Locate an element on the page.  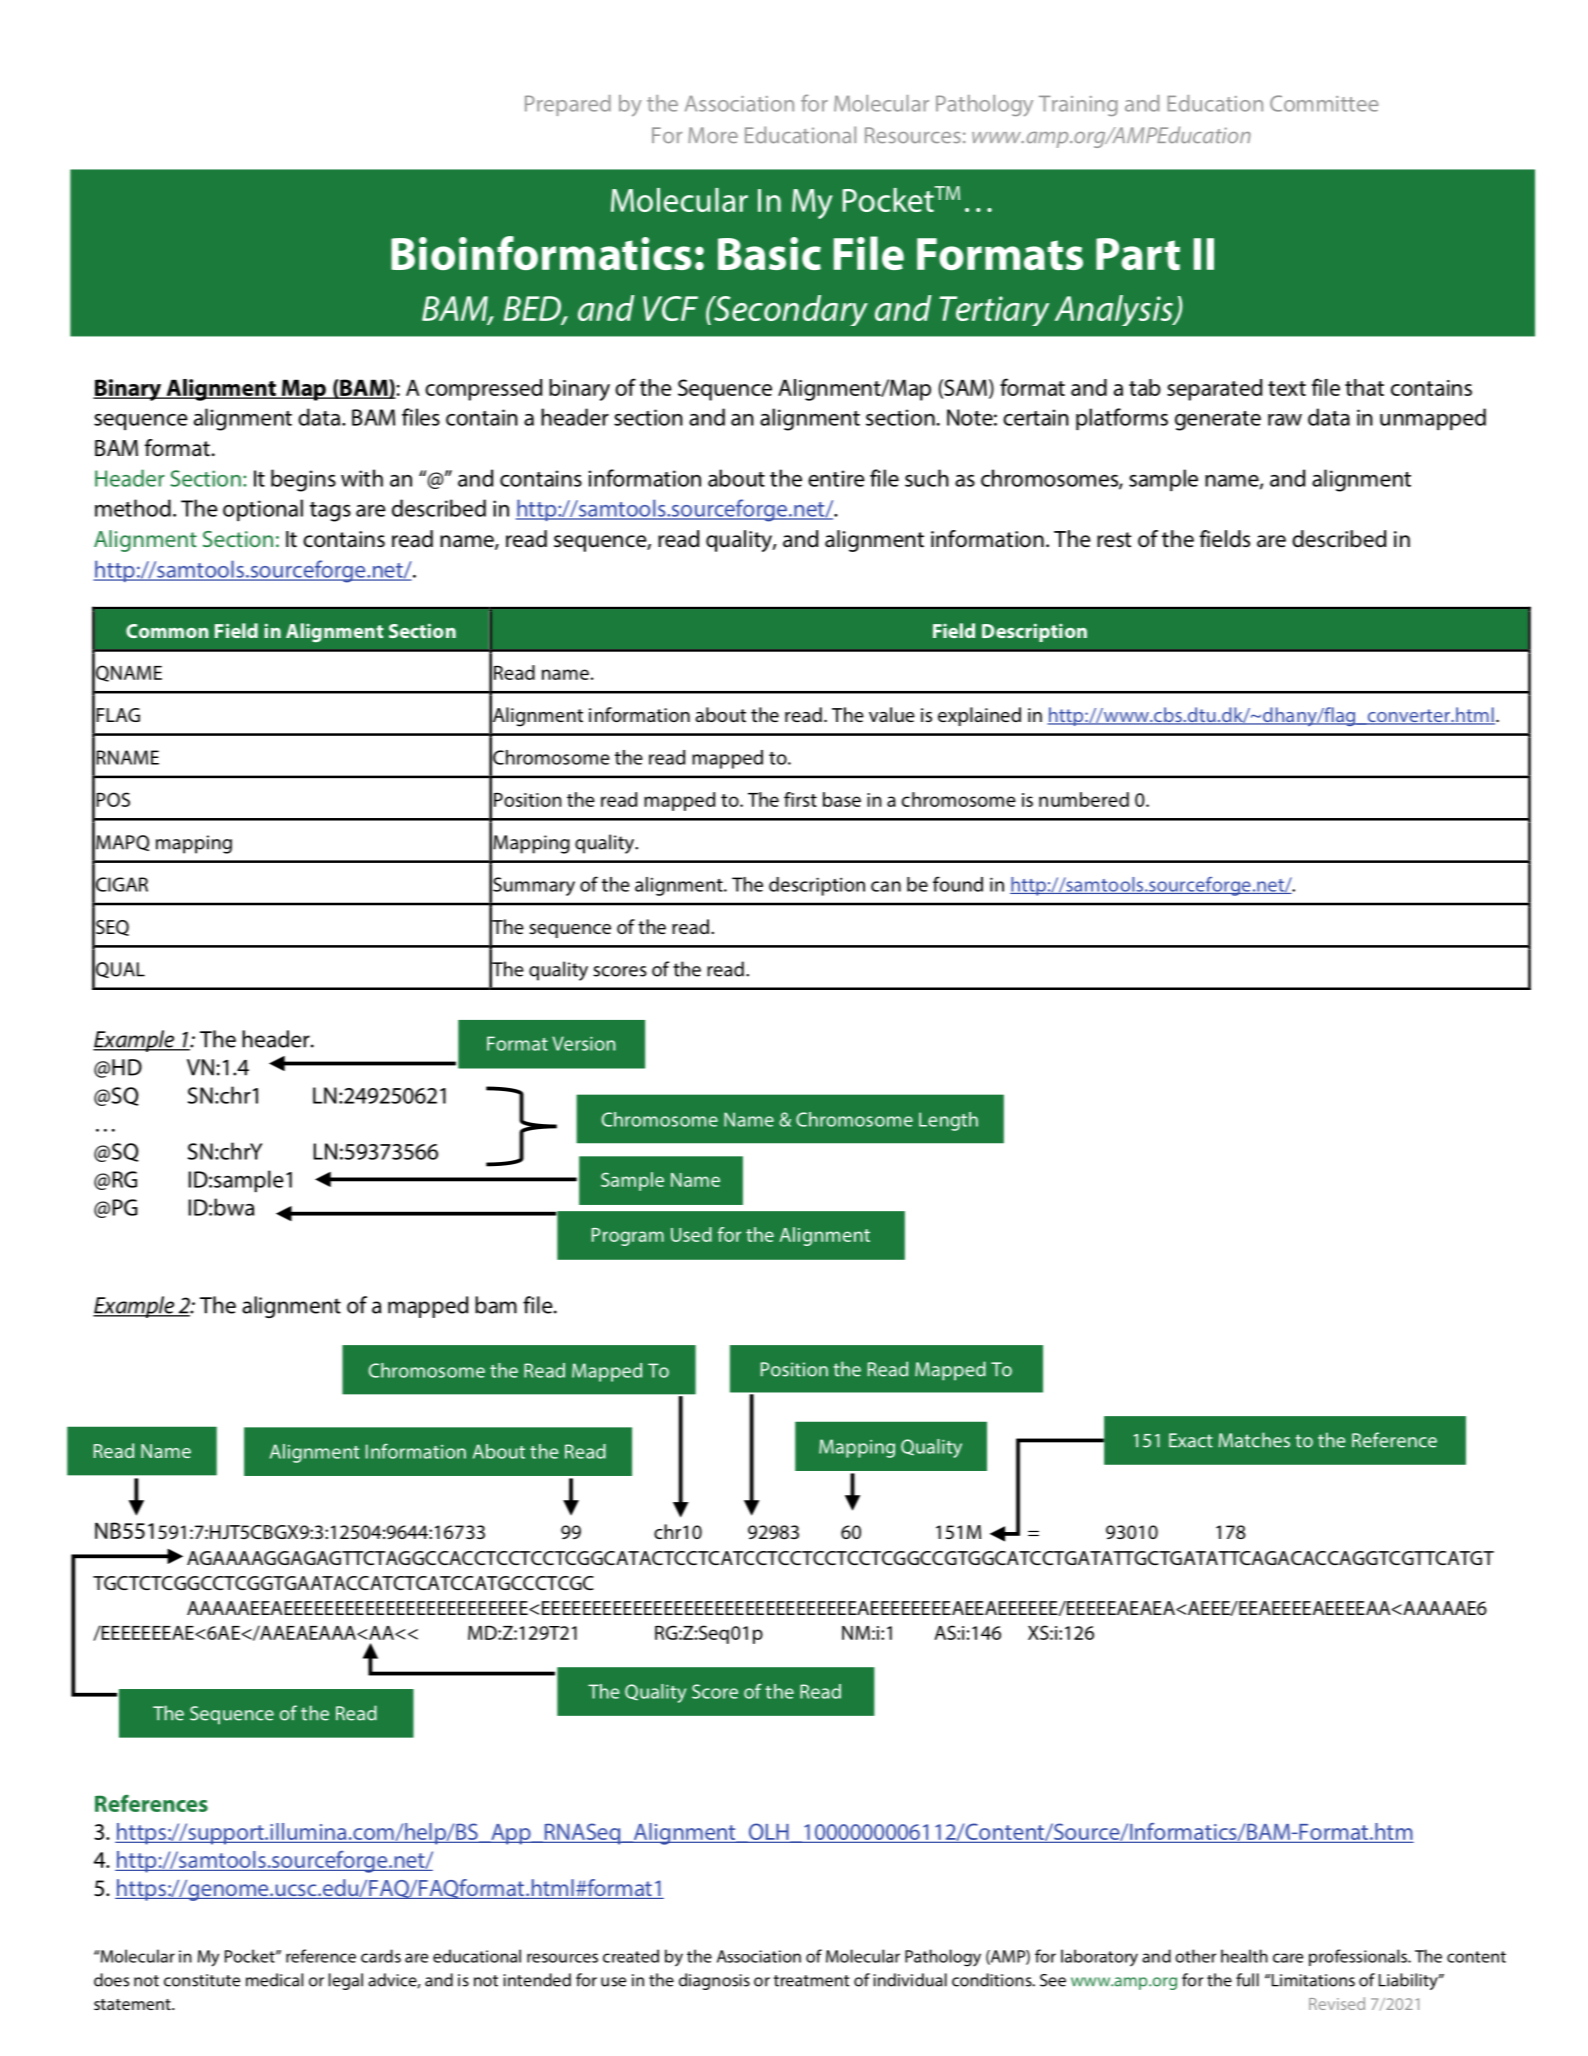
diagnosis is located at coordinates (714, 1981).
